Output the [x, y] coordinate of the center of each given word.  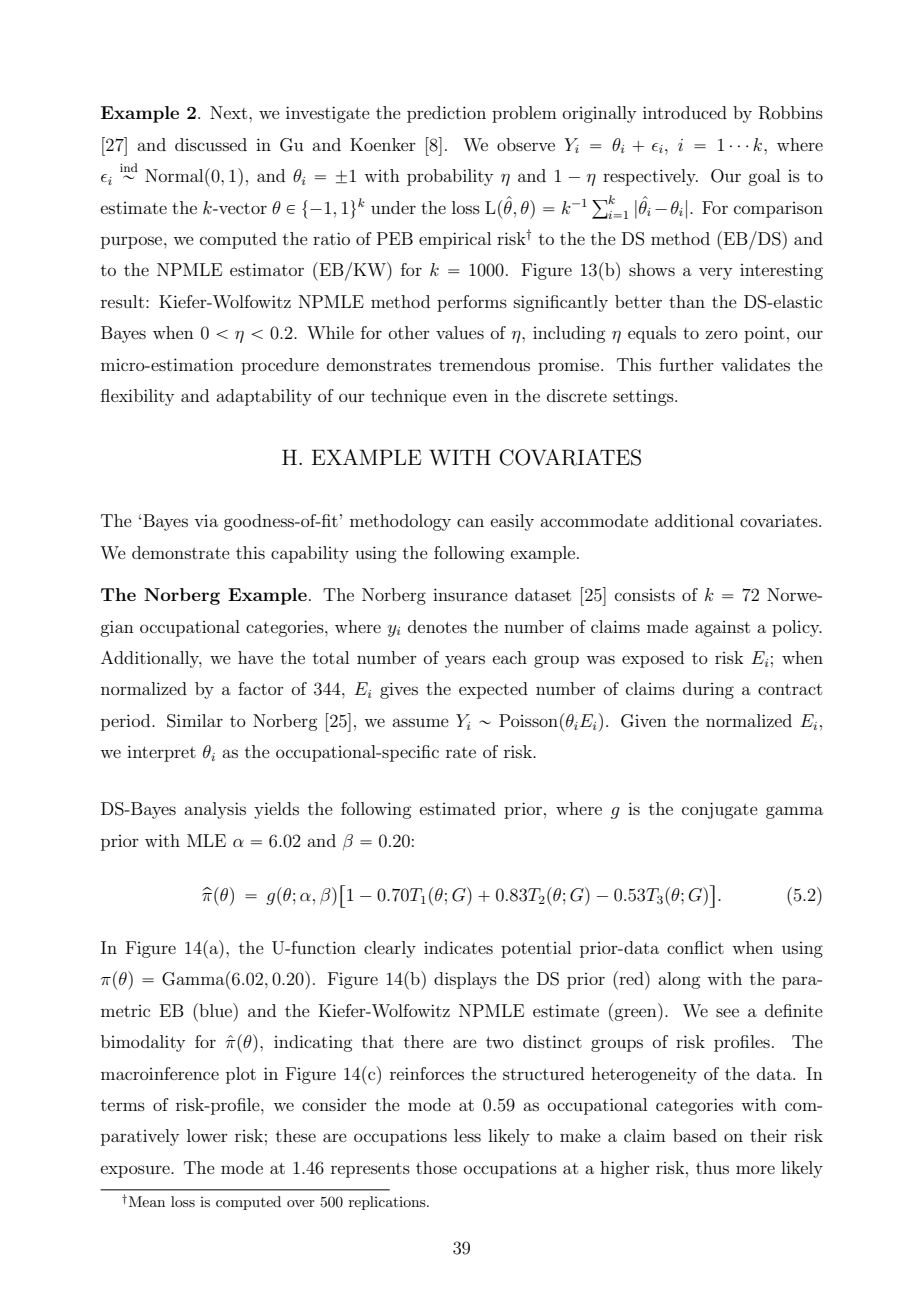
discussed [211, 144]
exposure [136, 1171]
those [436, 1167]
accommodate [594, 520]
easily [512, 522]
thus [712, 1167]
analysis [215, 810]
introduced [685, 112]
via [206, 521]
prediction [446, 114]
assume [420, 722]
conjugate [720, 810]
